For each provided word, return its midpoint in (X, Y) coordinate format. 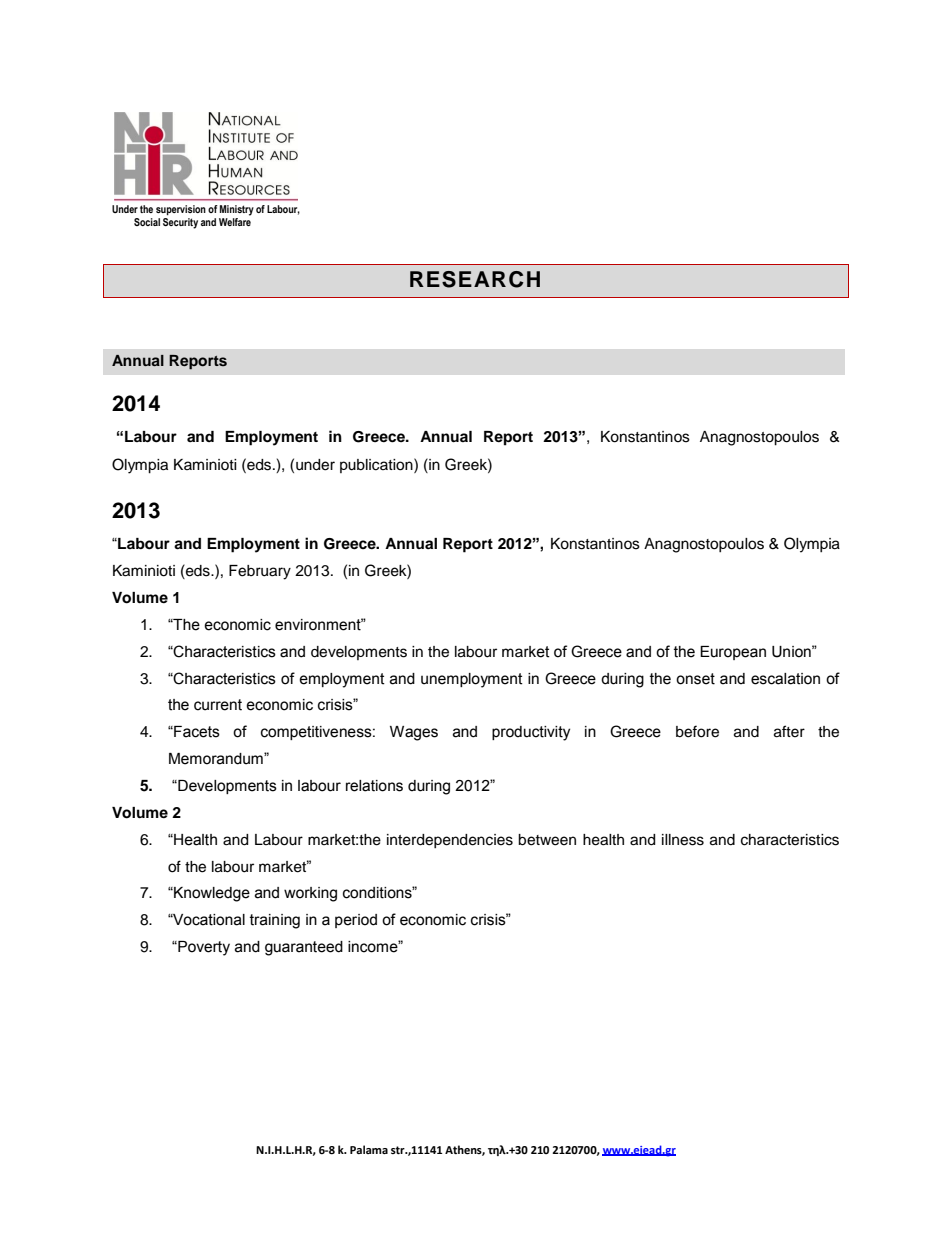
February (260, 572)
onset (695, 679)
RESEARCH (475, 279)
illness (683, 840)
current (218, 705)
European (733, 653)
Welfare (235, 220)
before (697, 731)
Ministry (237, 210)
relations (374, 786)
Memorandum (217, 759)
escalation (785, 679)
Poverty (203, 948)
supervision (181, 210)
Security (180, 222)
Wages (414, 733)
